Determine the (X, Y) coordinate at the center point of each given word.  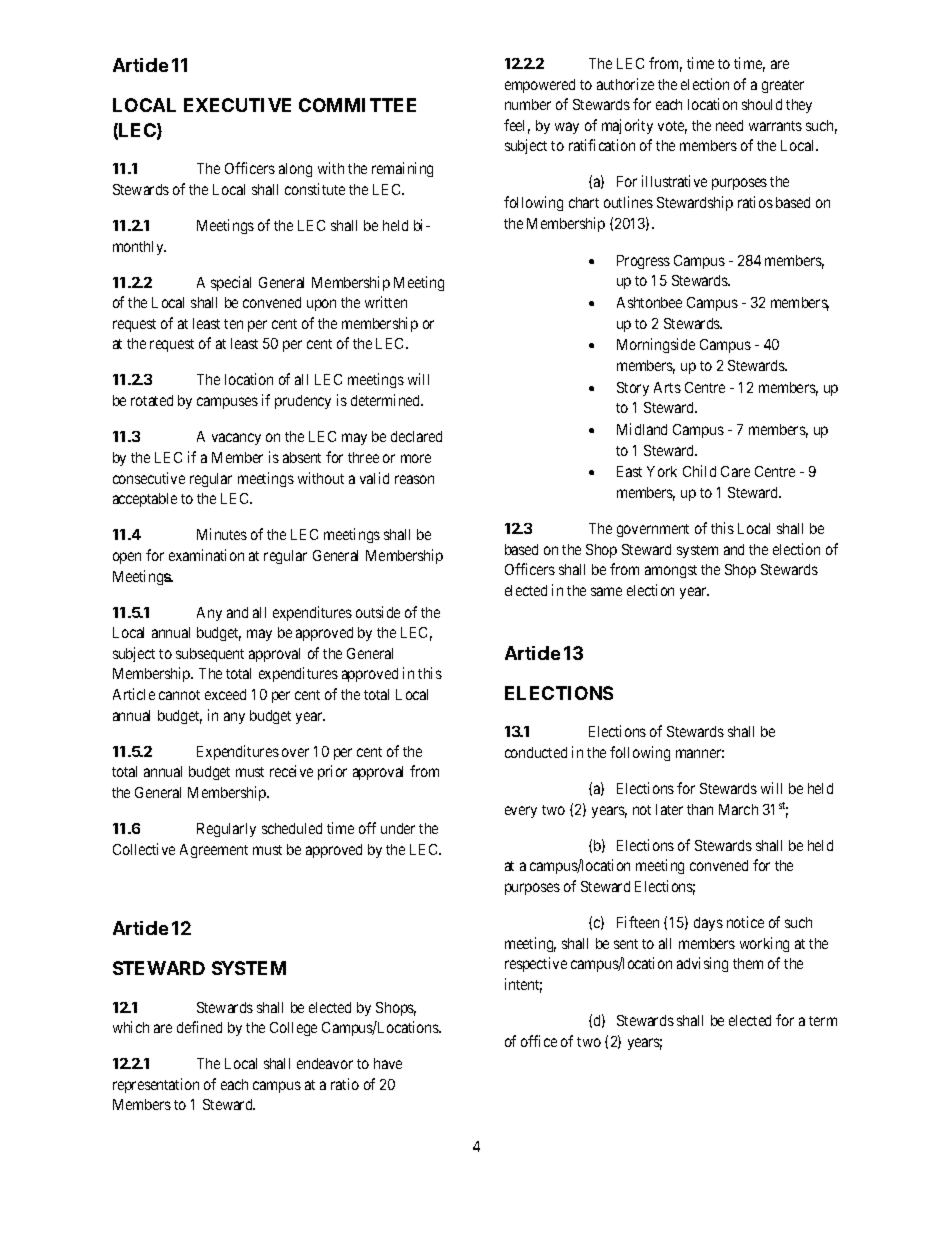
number (528, 104)
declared (416, 436)
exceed (225, 694)
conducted (536, 752)
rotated (152, 400)
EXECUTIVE (237, 105)
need (729, 125)
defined (199, 1027)
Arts (667, 387)
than (700, 809)
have (388, 1063)
